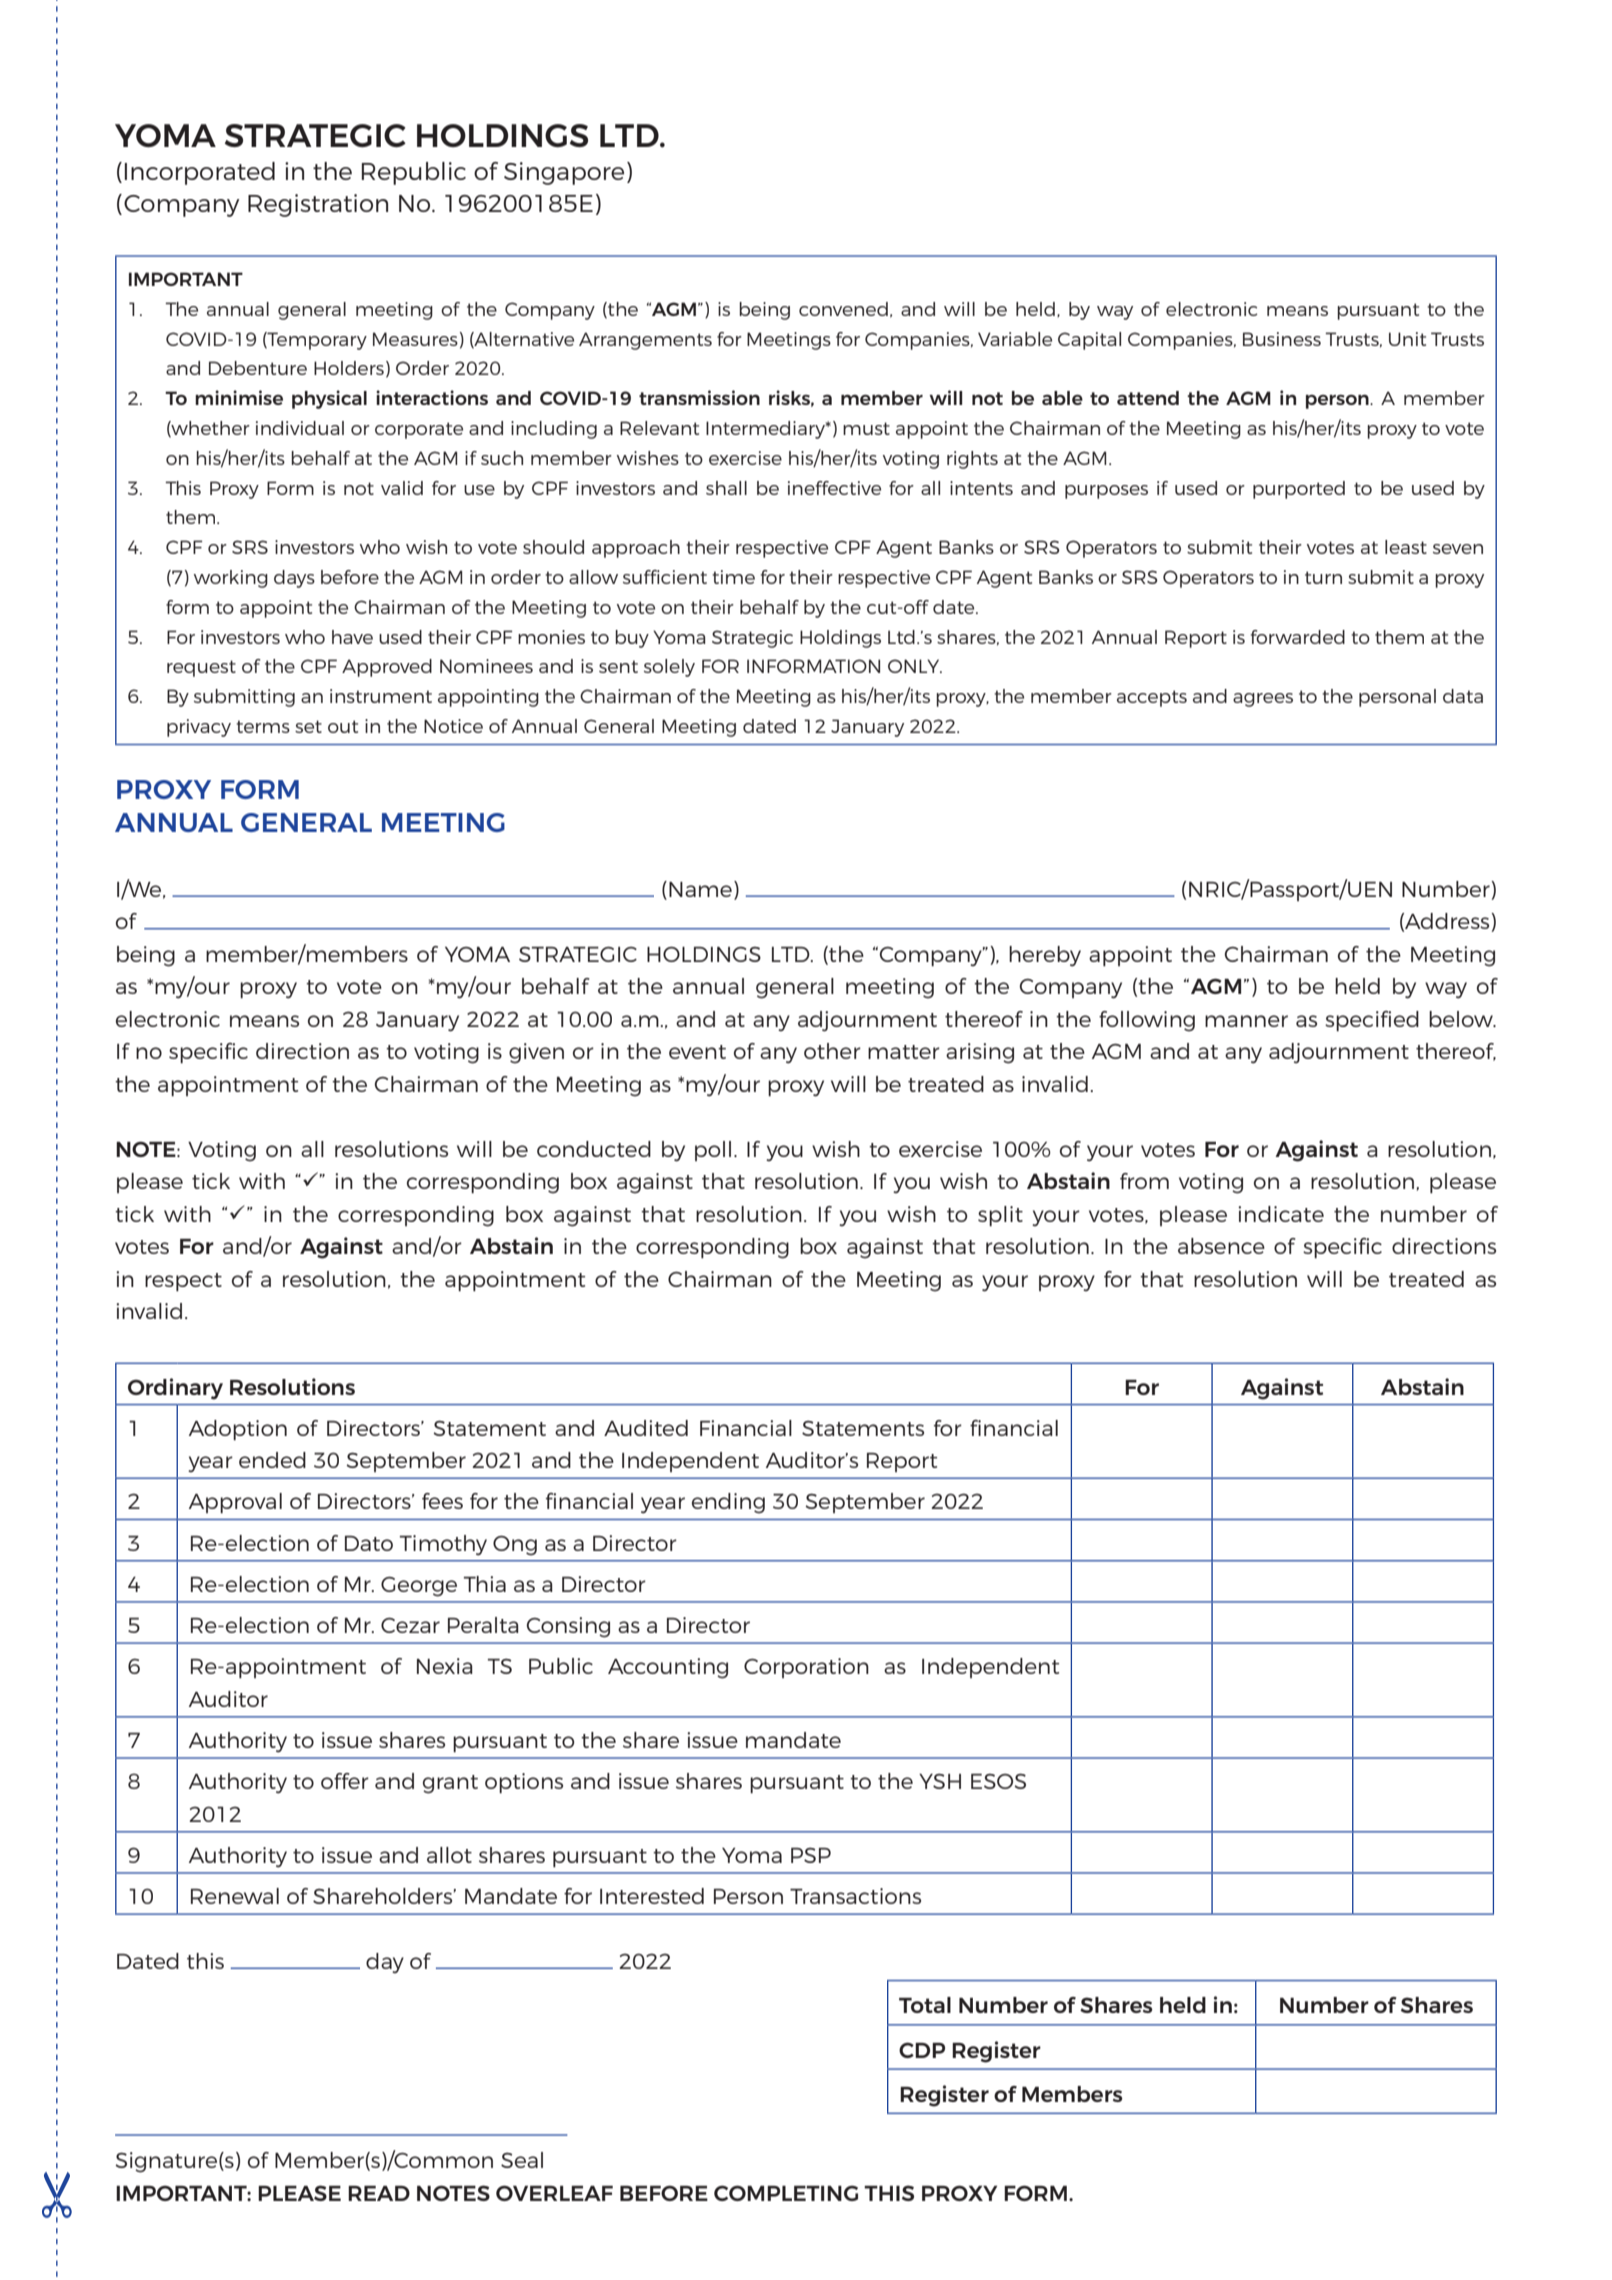 The width and height of the screenshot is (1612, 2280). What do you see at coordinates (728, 1503) in the screenshot?
I see `ending` at bounding box center [728, 1503].
